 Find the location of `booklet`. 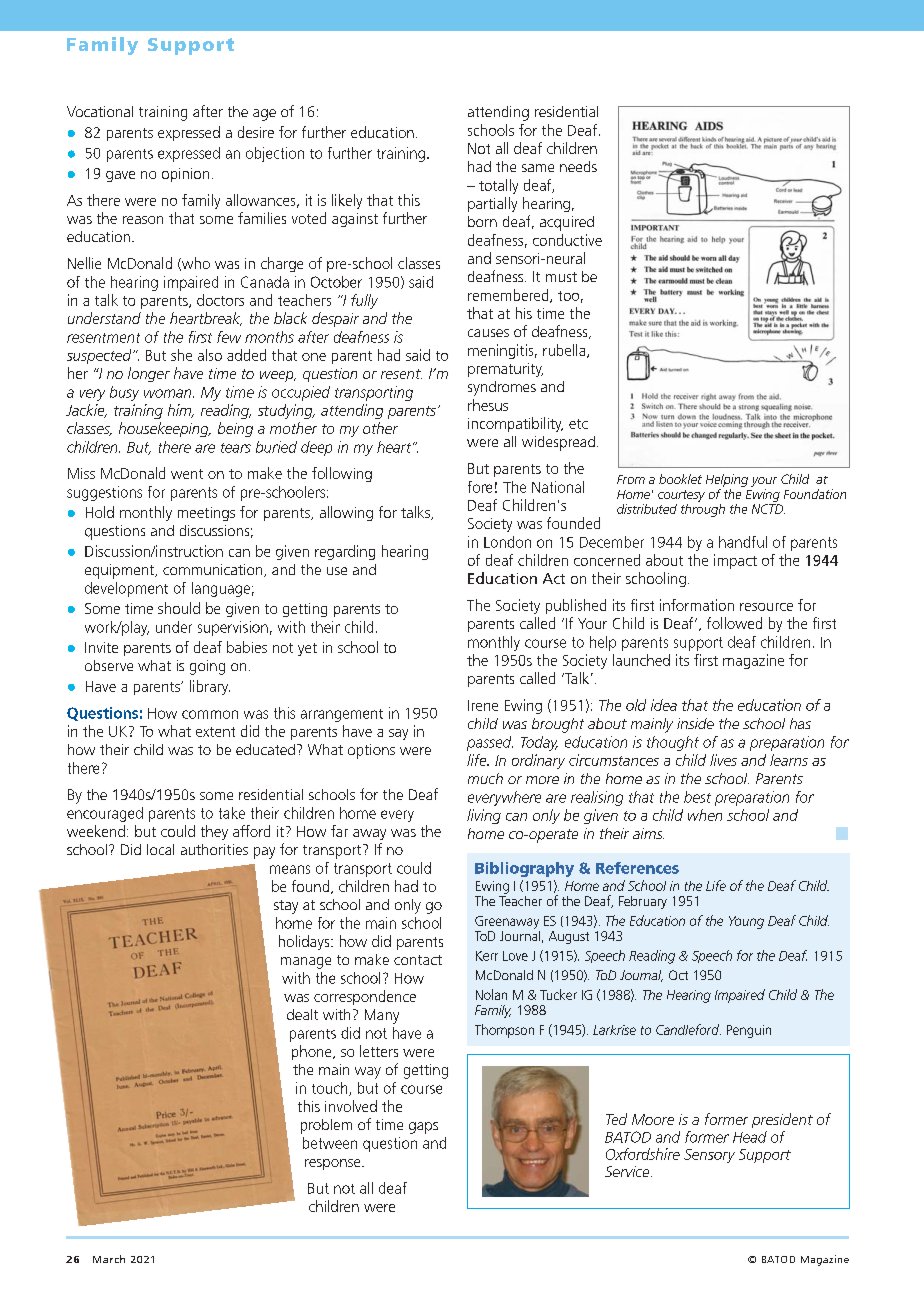

booklet is located at coordinates (680, 479).
